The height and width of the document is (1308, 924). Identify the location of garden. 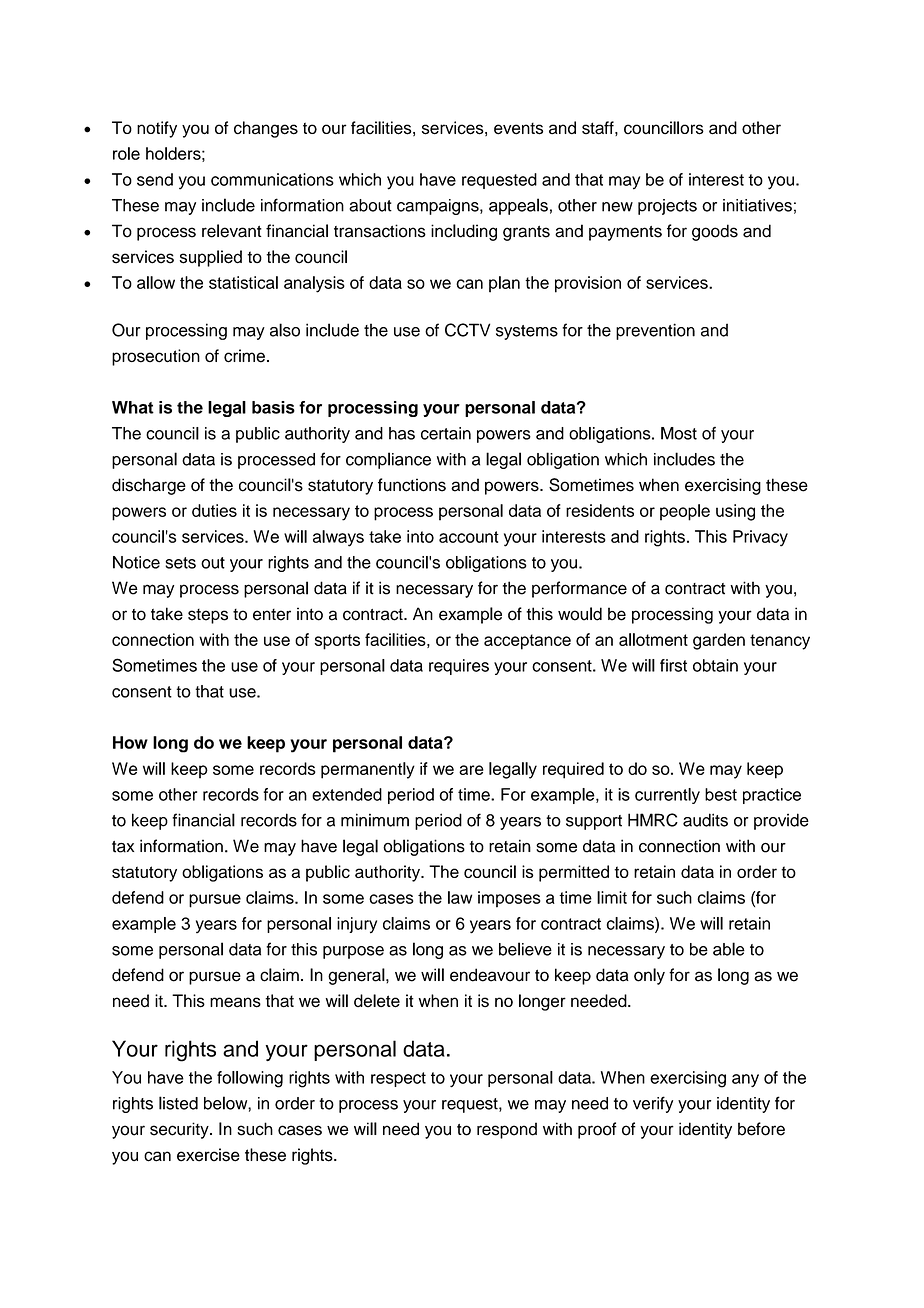
(719, 641).
